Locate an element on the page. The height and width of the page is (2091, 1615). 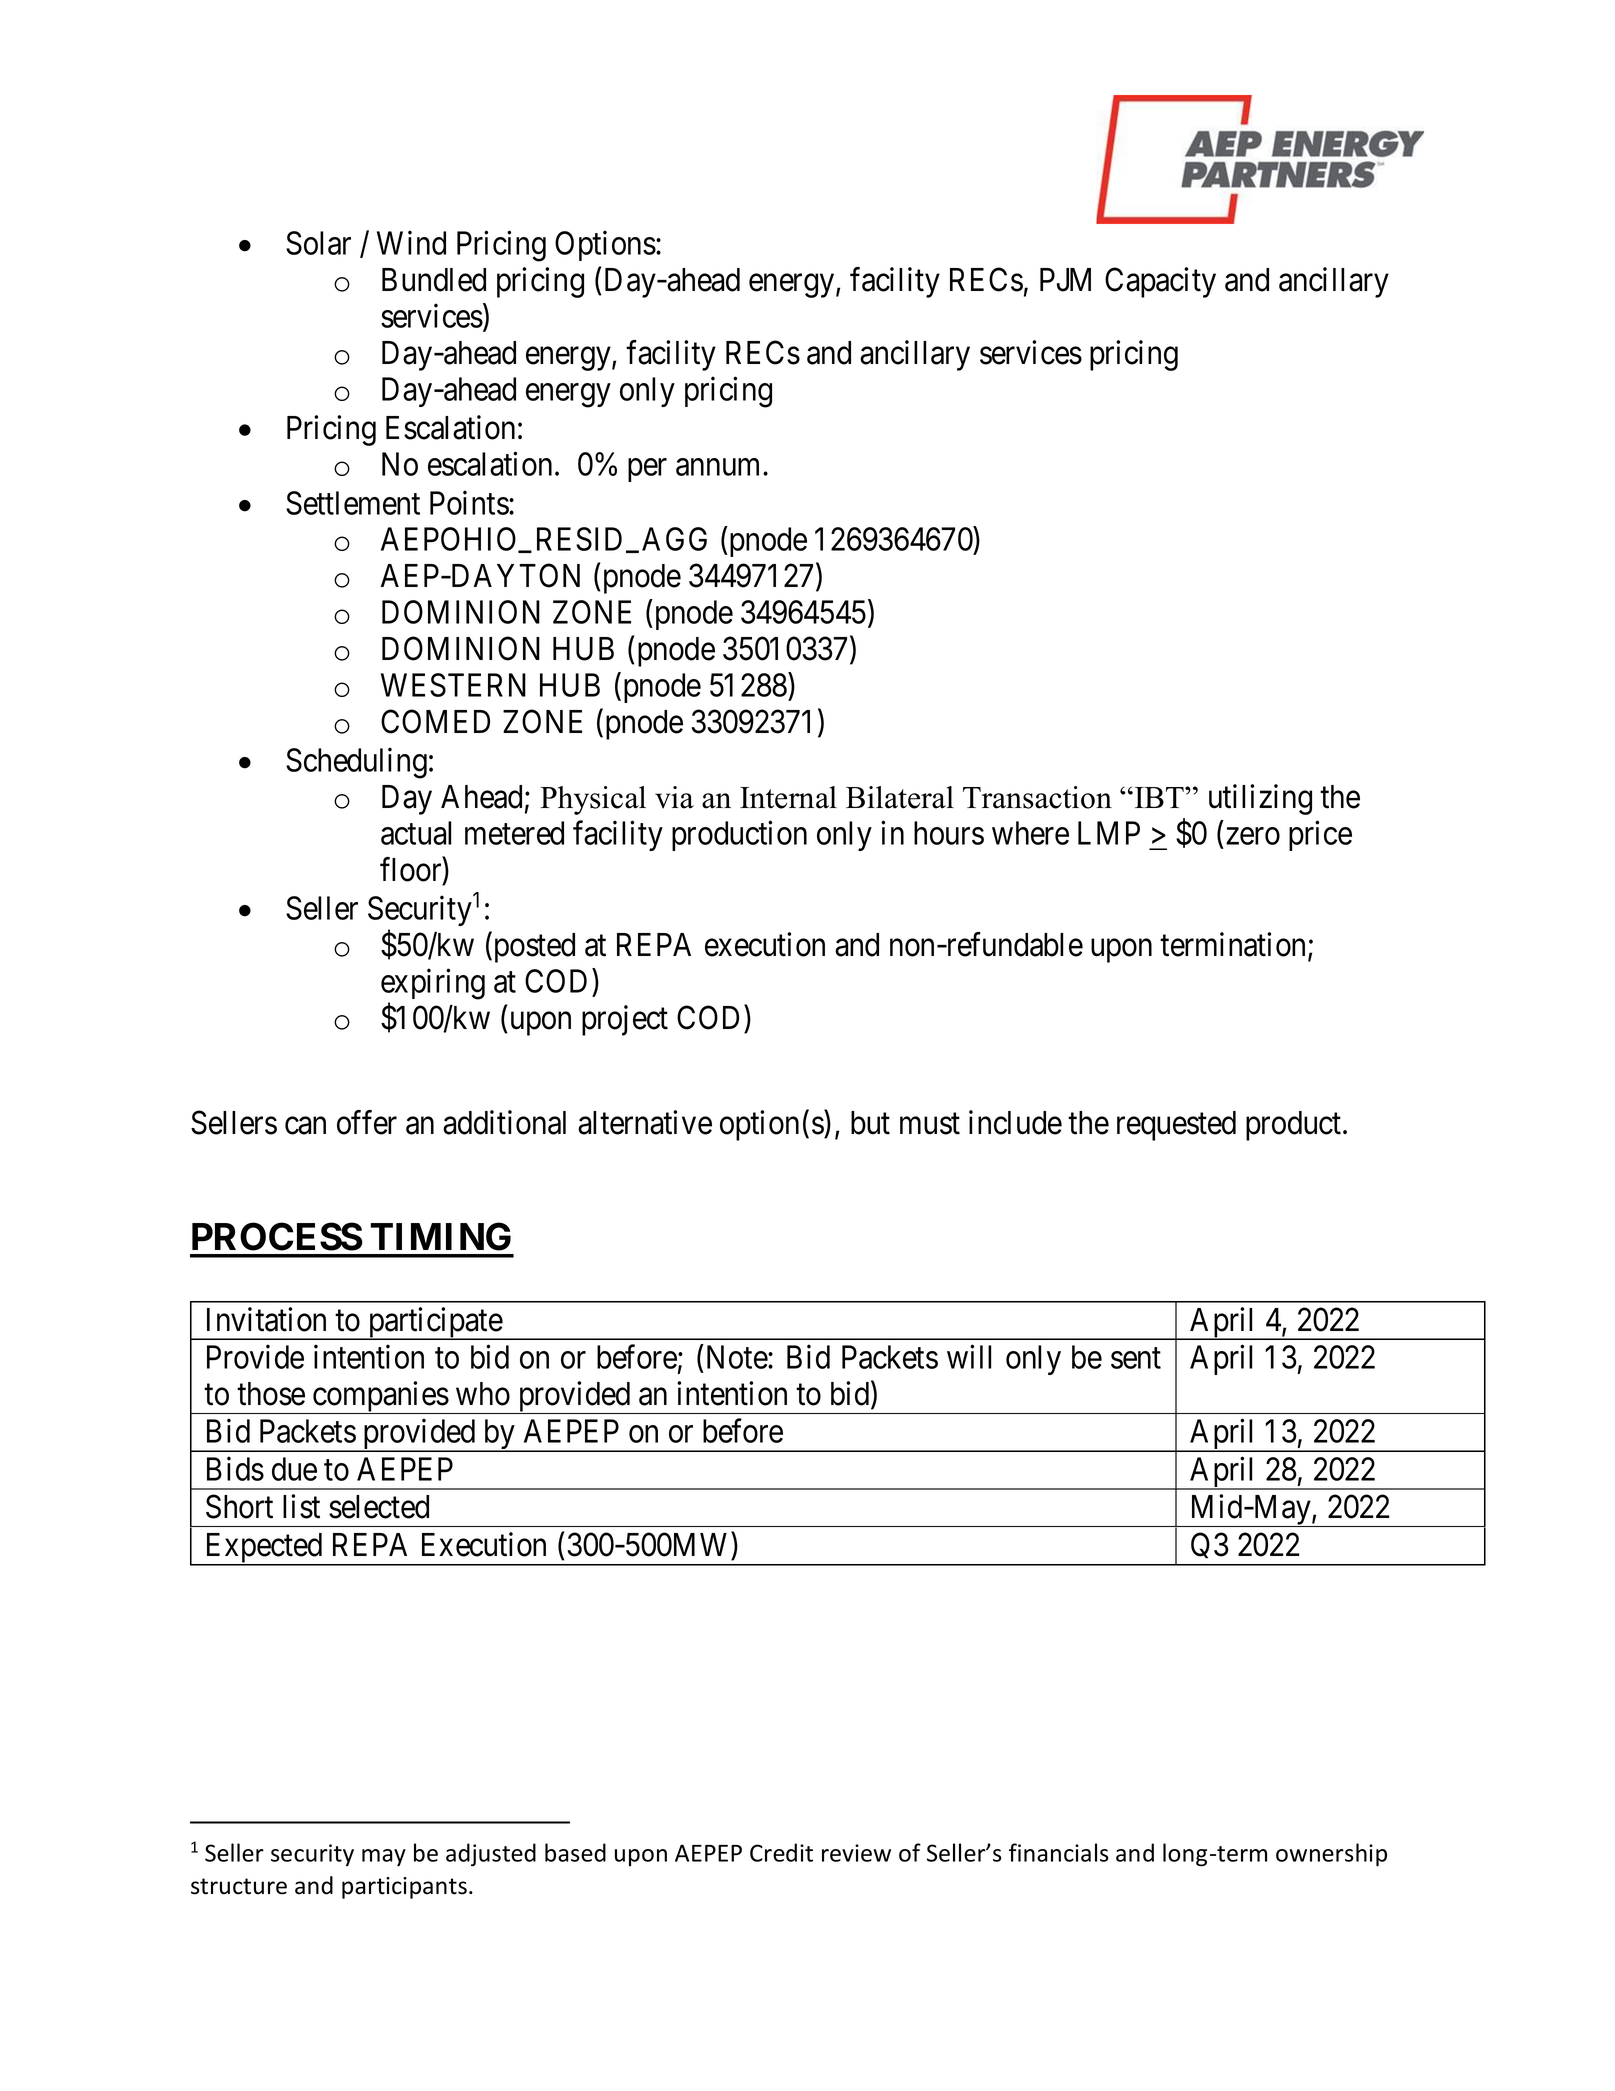
utilizing is located at coordinates (1260, 799).
